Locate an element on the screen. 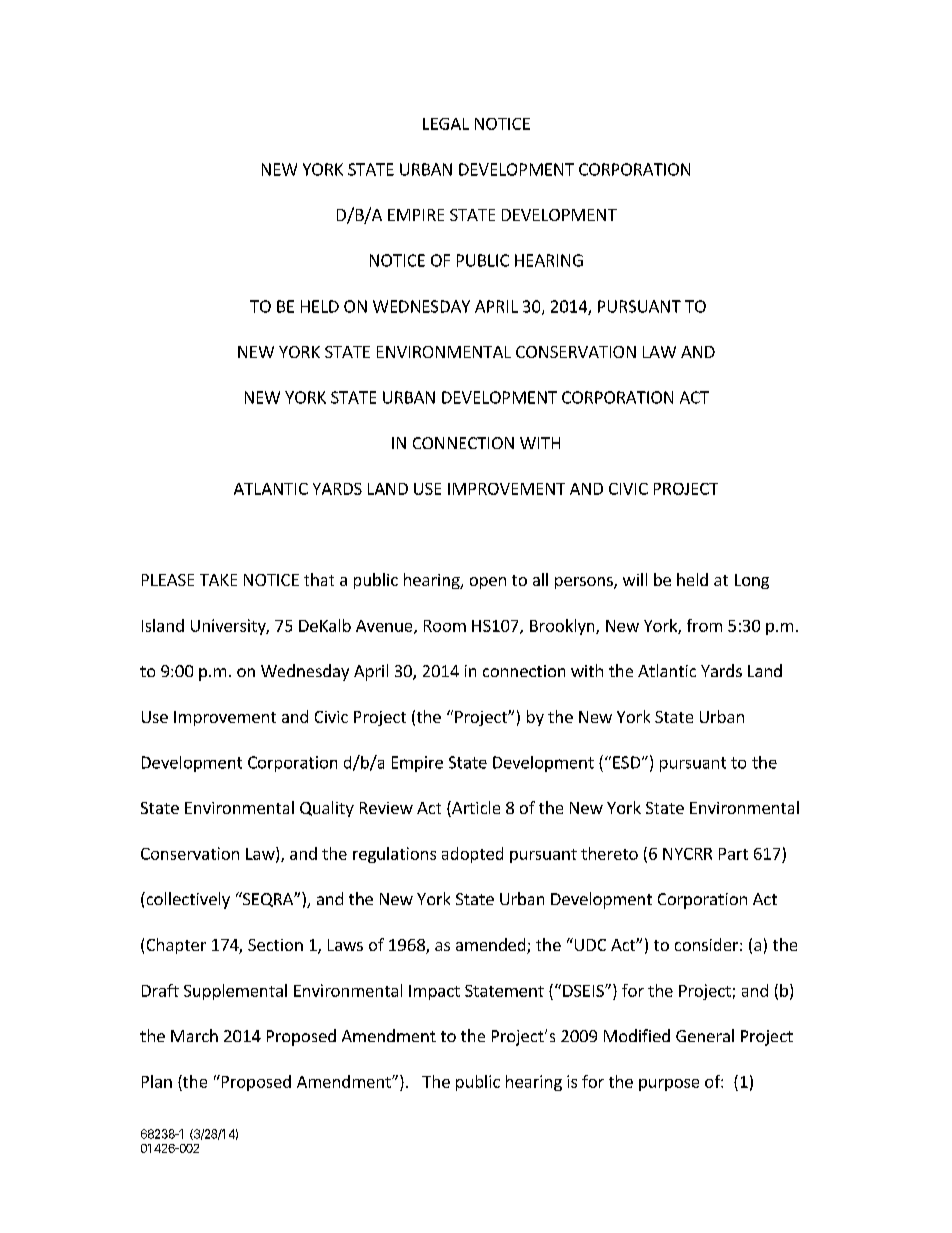 The height and width of the screenshot is (1233, 952). open is located at coordinates (488, 583).
